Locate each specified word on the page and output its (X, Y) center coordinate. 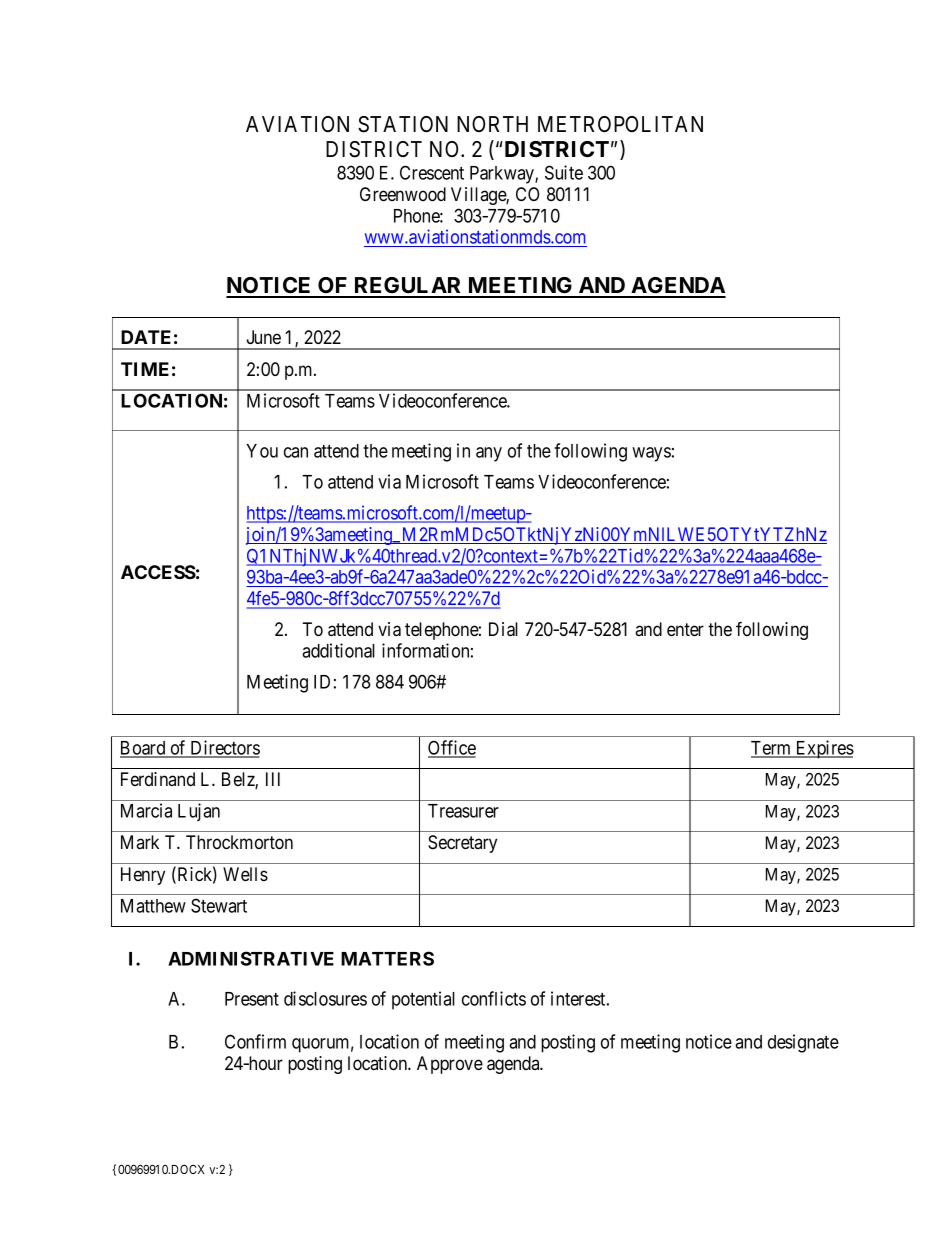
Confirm (255, 1041)
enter (685, 629)
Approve (450, 1065)
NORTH (492, 124)
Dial (503, 629)
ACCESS (158, 572)
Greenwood (403, 194)
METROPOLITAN (620, 124)
